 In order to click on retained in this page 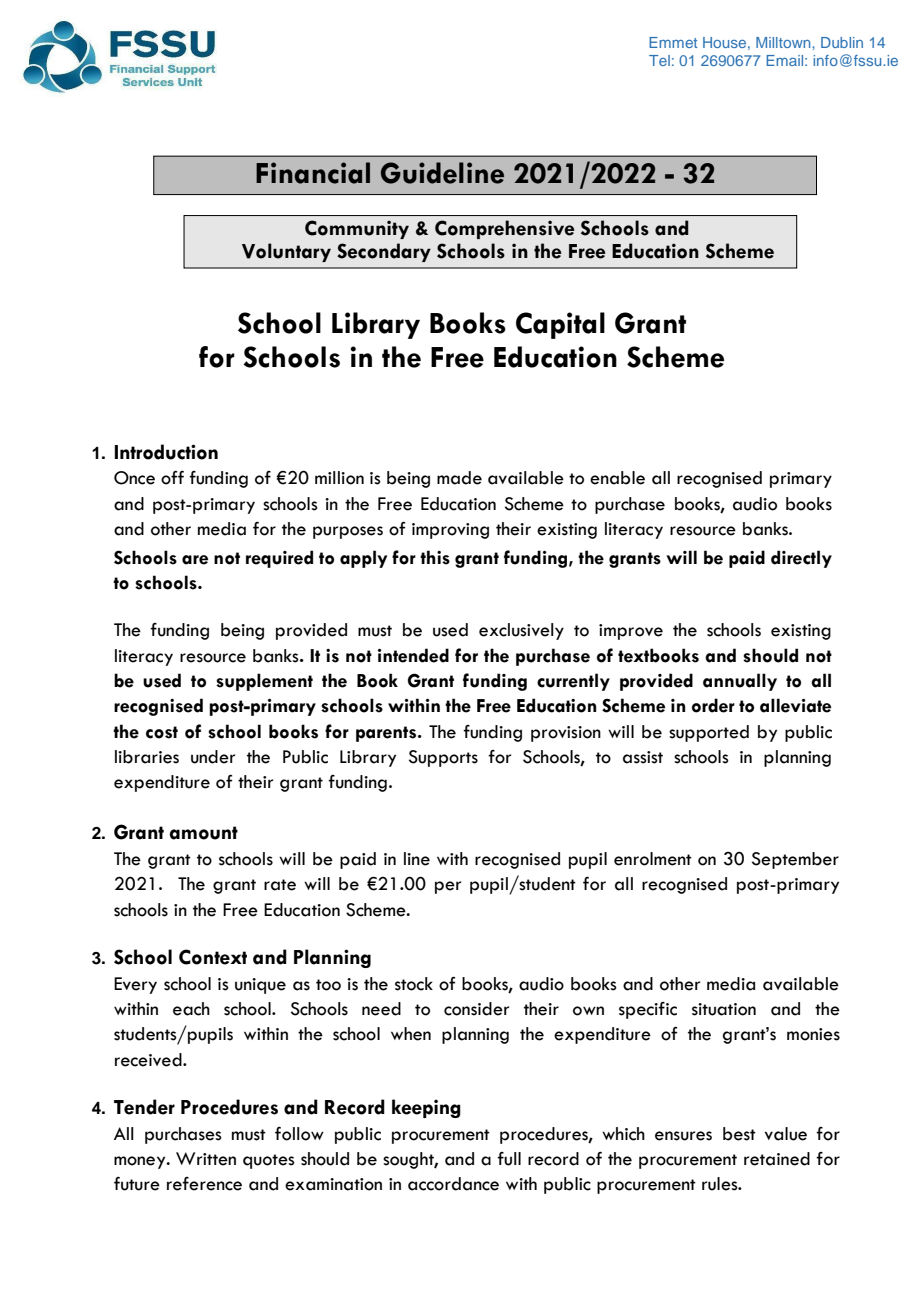, I will do `click(777, 1159)`.
